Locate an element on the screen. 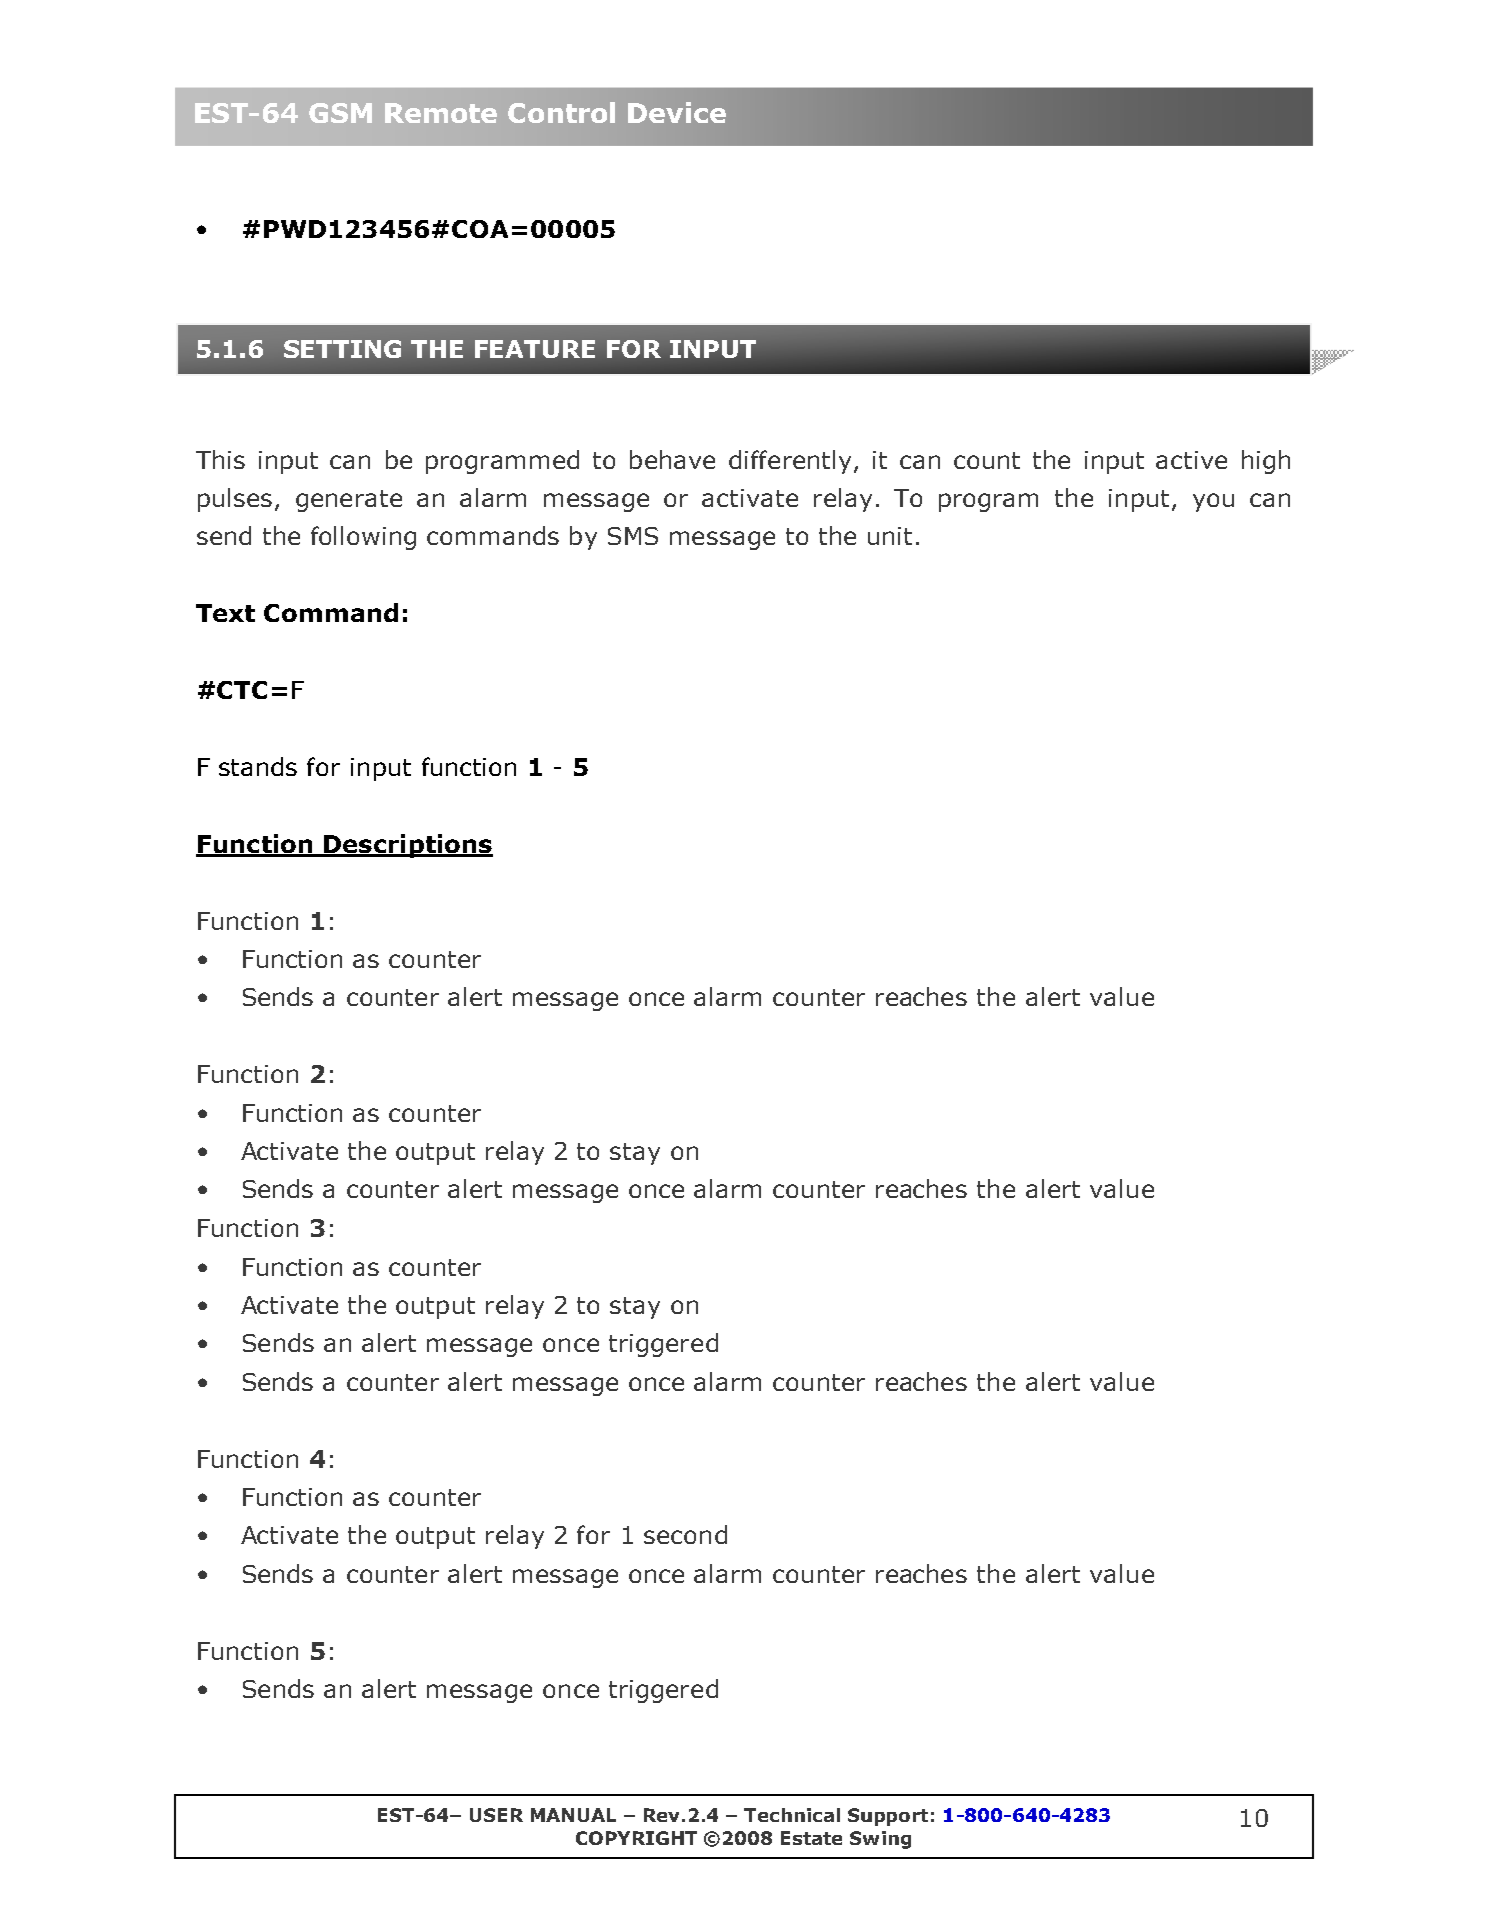  Technical is located at coordinates (792, 1815).
